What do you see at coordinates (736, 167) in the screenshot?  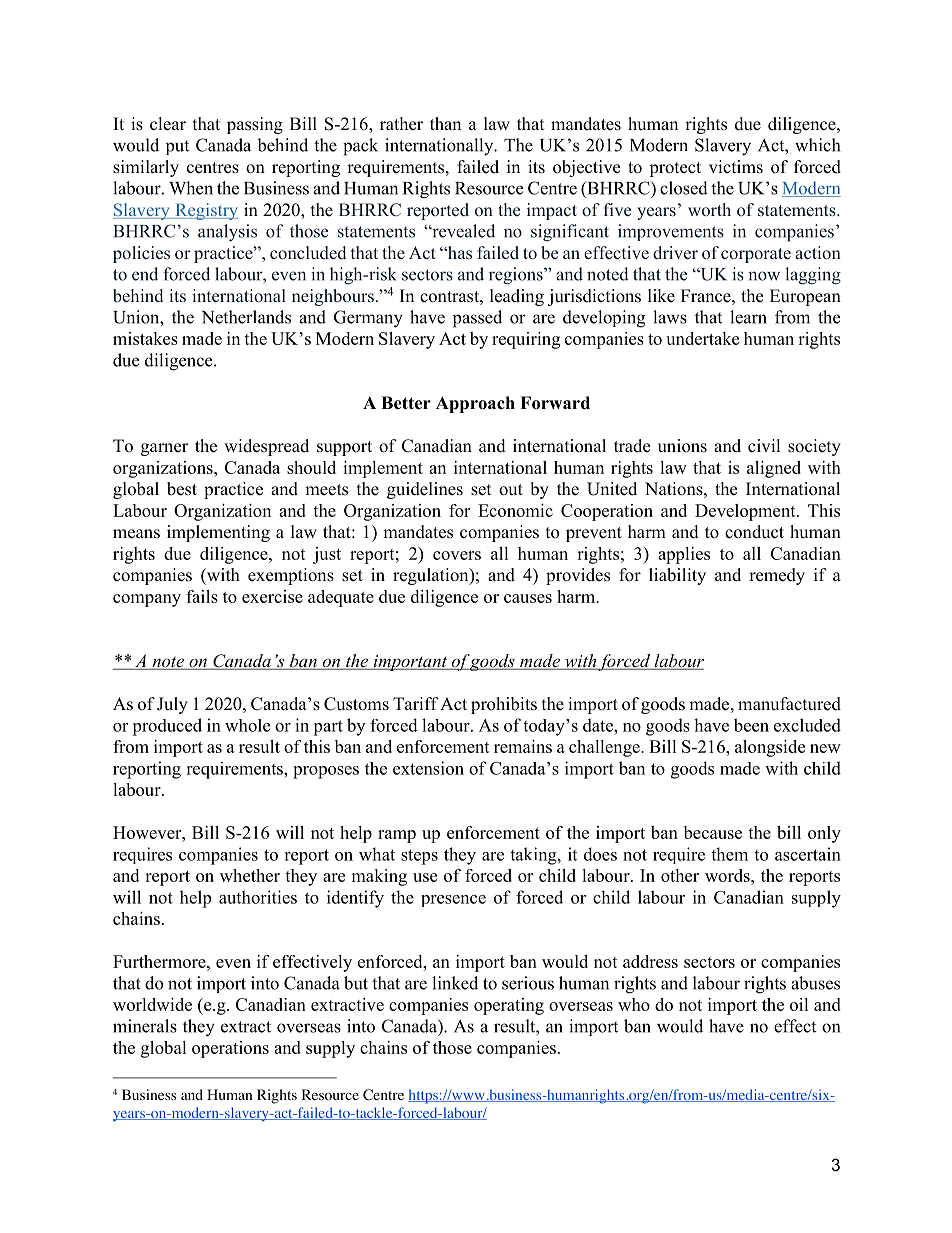 I see `victims` at bounding box center [736, 167].
